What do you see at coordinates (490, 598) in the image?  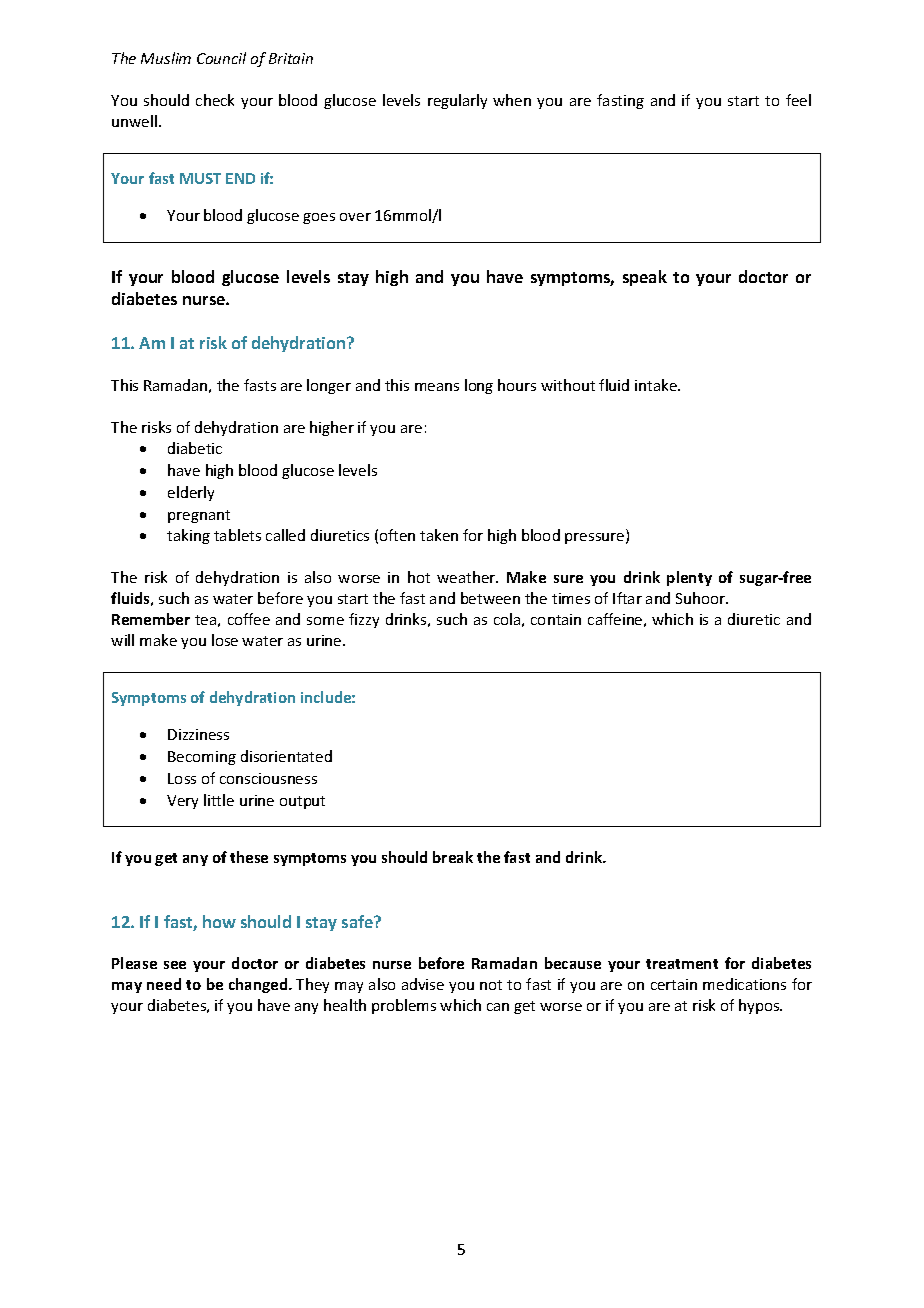 I see `between` at bounding box center [490, 598].
